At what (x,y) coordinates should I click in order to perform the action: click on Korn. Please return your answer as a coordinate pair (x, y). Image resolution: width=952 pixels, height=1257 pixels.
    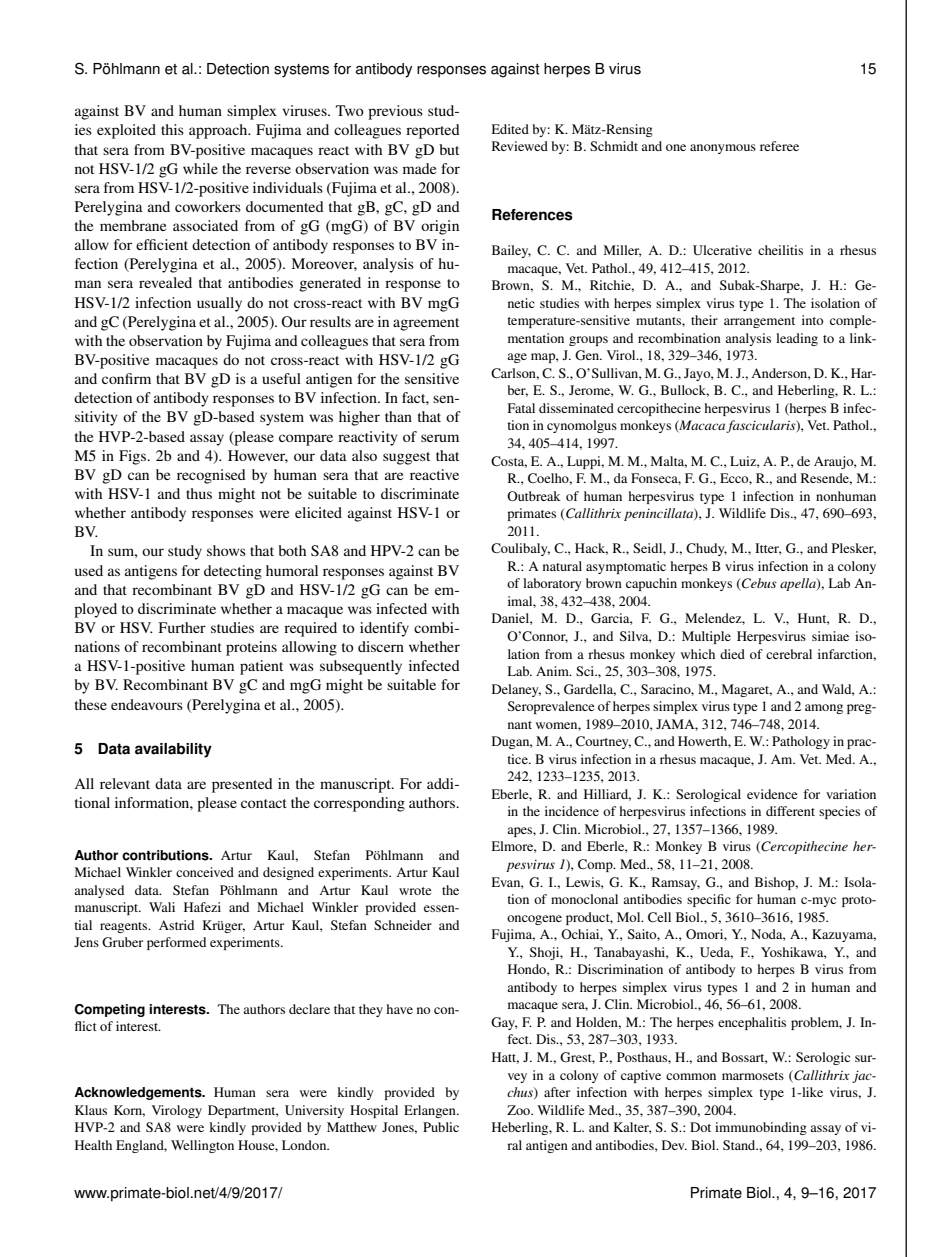
    Looking at the image, I should click on (129, 1111).
